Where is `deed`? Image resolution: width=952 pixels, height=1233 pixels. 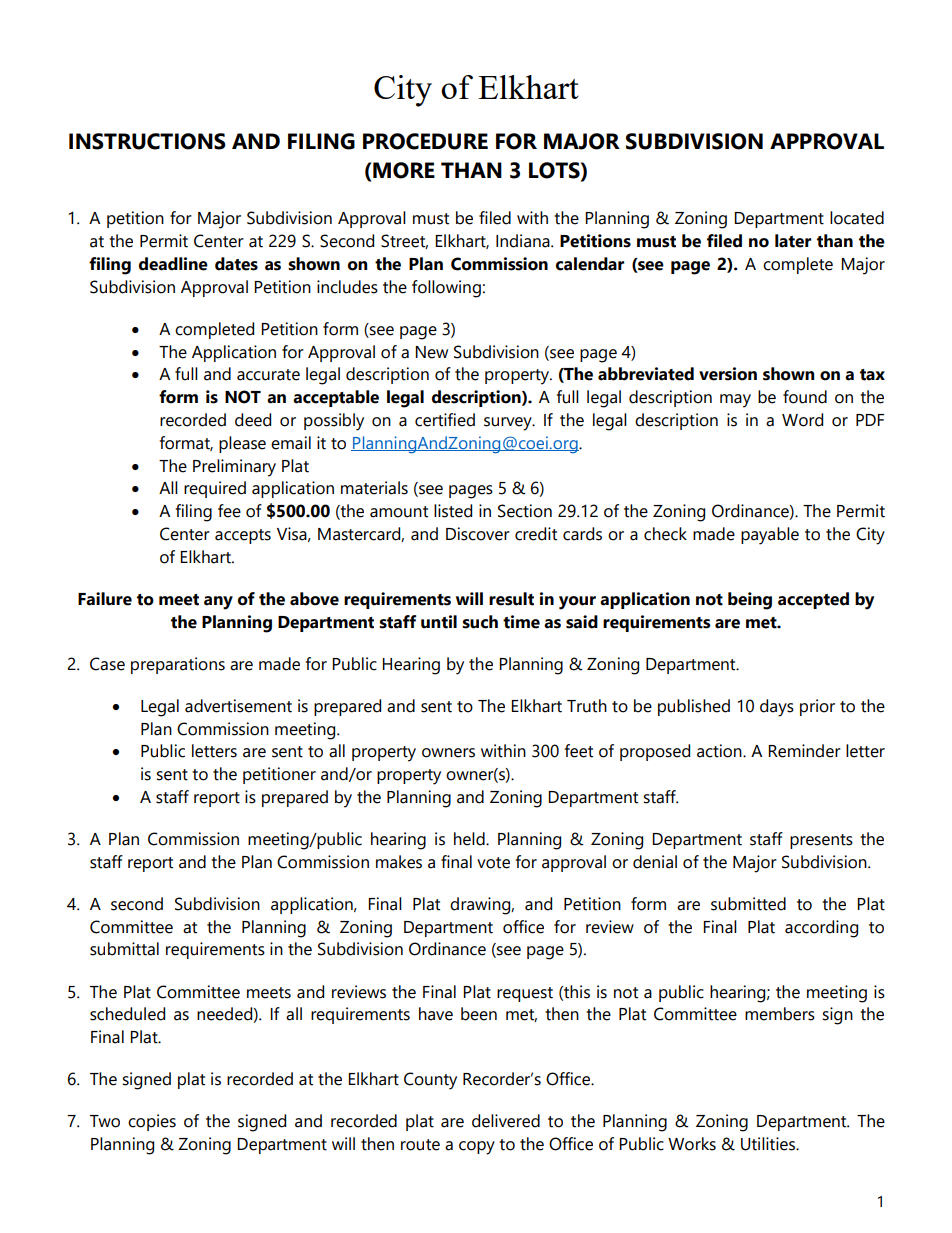
deed is located at coordinates (253, 420).
